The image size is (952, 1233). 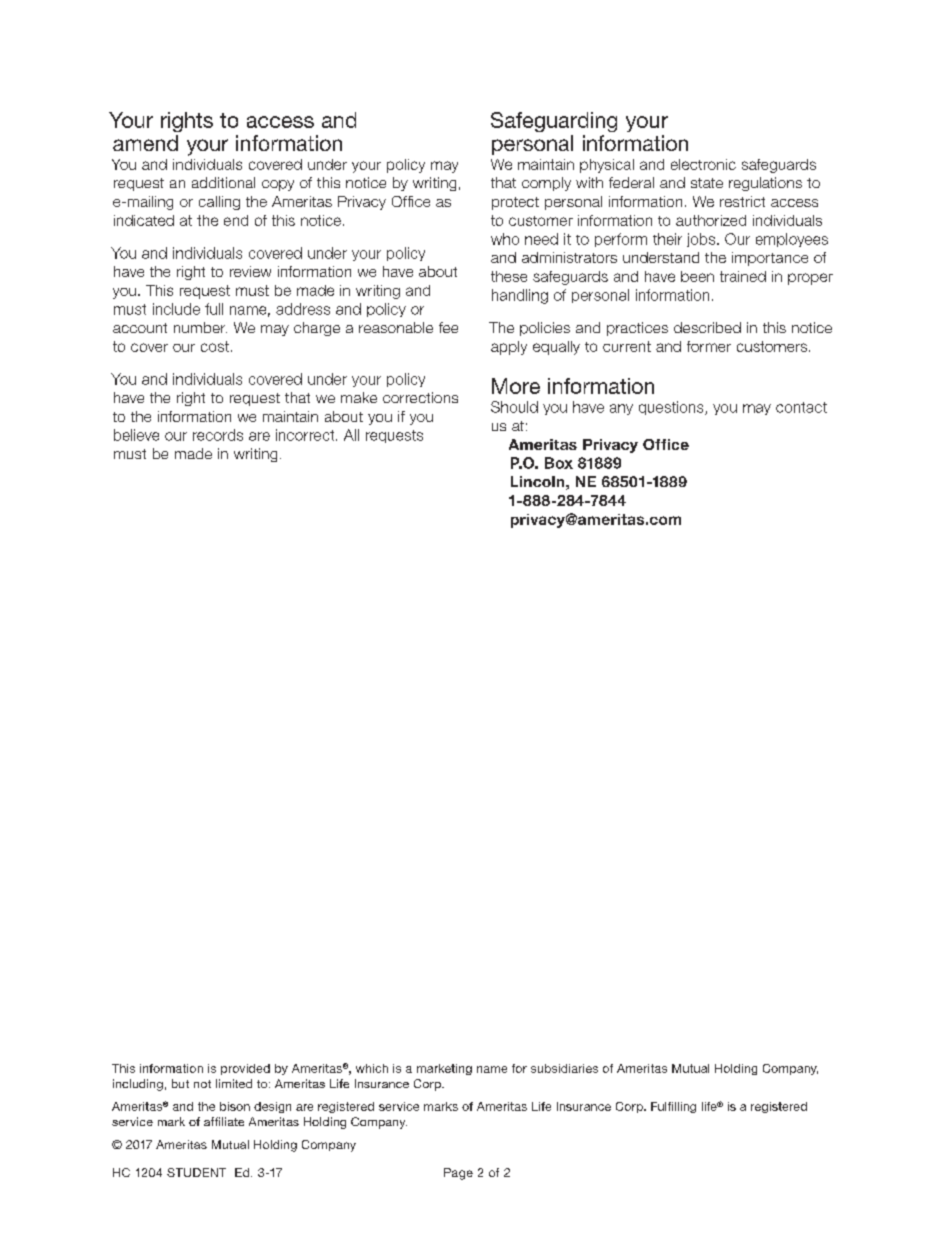 What do you see at coordinates (458, 1174) in the document?
I see `Page` at bounding box center [458, 1174].
